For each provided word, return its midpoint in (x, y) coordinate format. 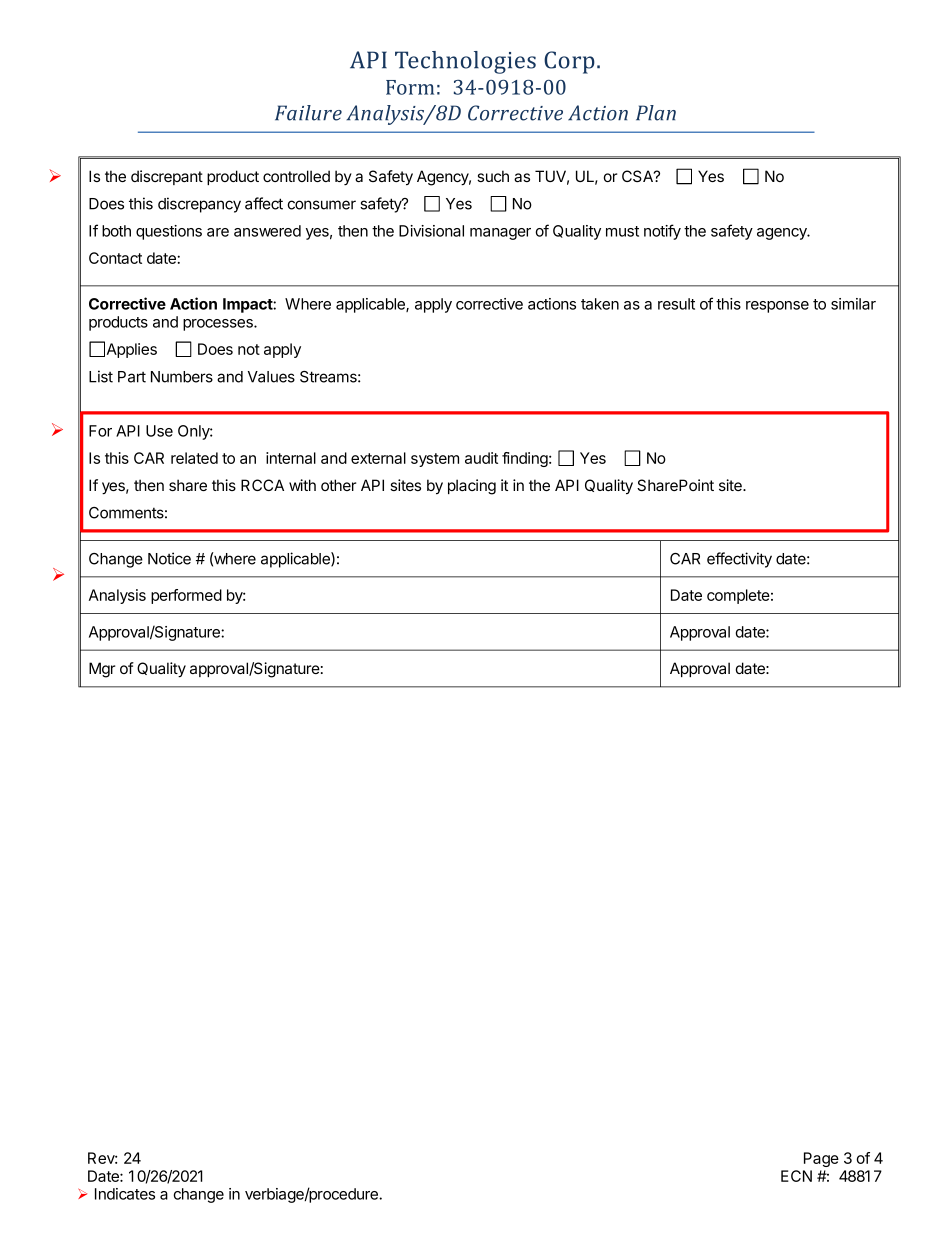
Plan (656, 113)
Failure (308, 113)
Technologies (465, 62)
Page (821, 1159)
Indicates (125, 1194)
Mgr (102, 670)
